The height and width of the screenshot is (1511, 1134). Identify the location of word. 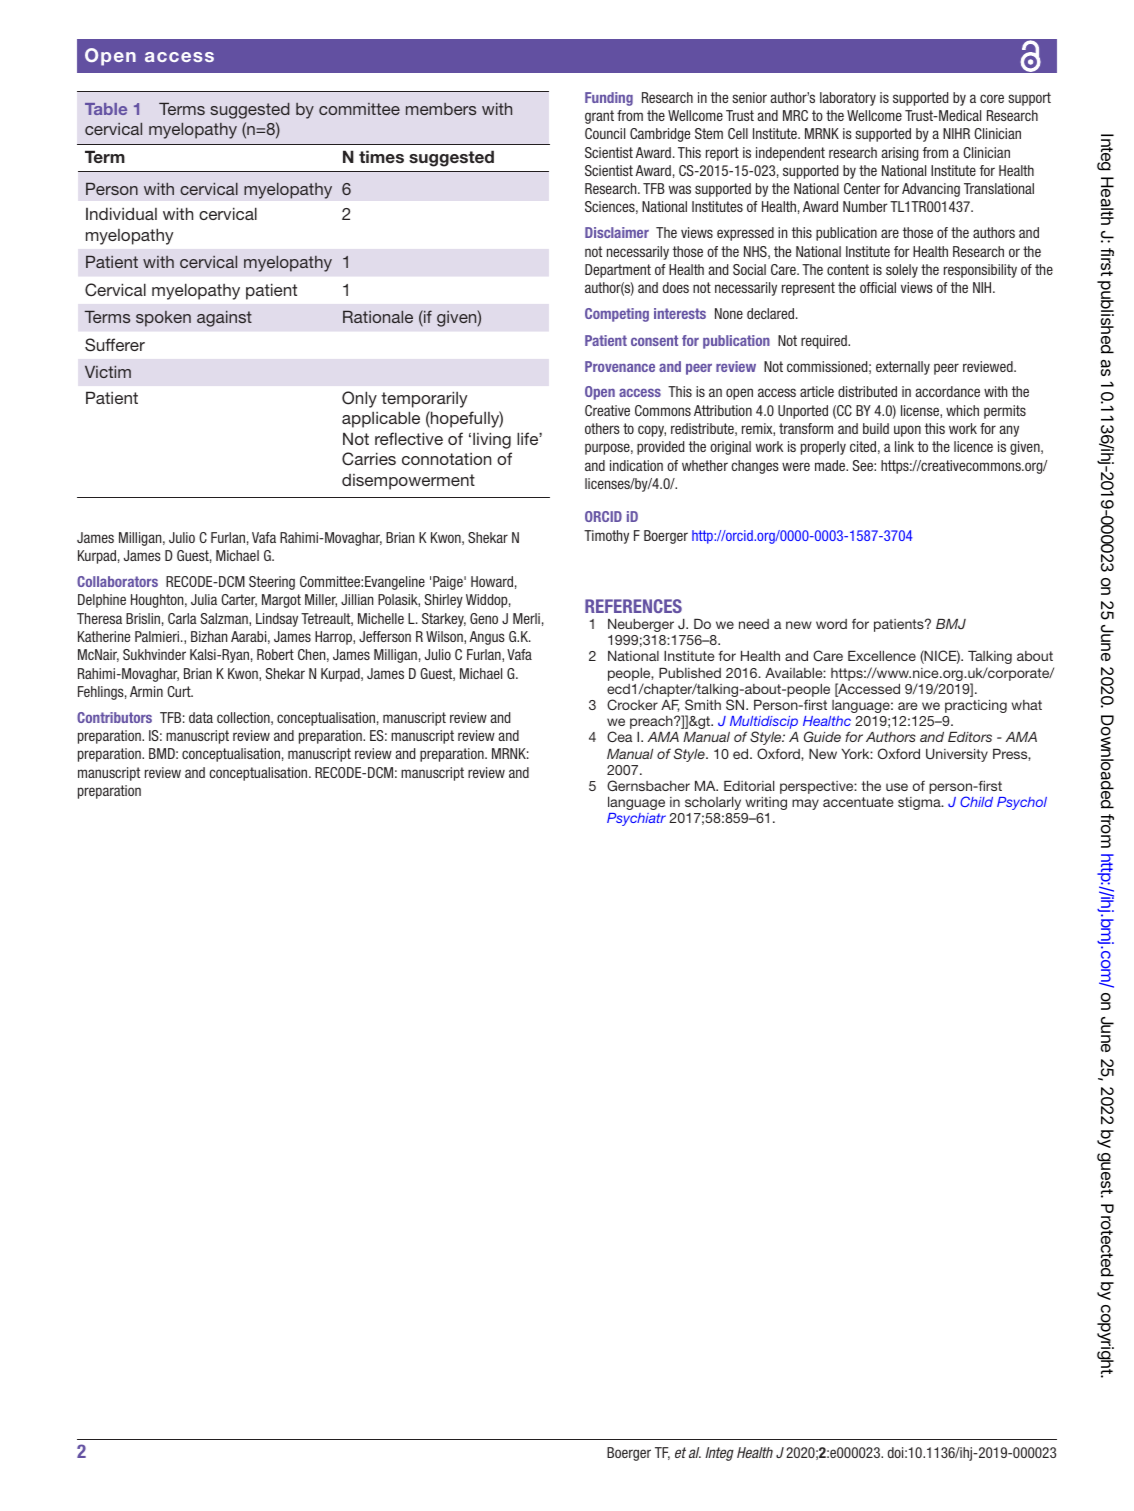
(831, 624).
